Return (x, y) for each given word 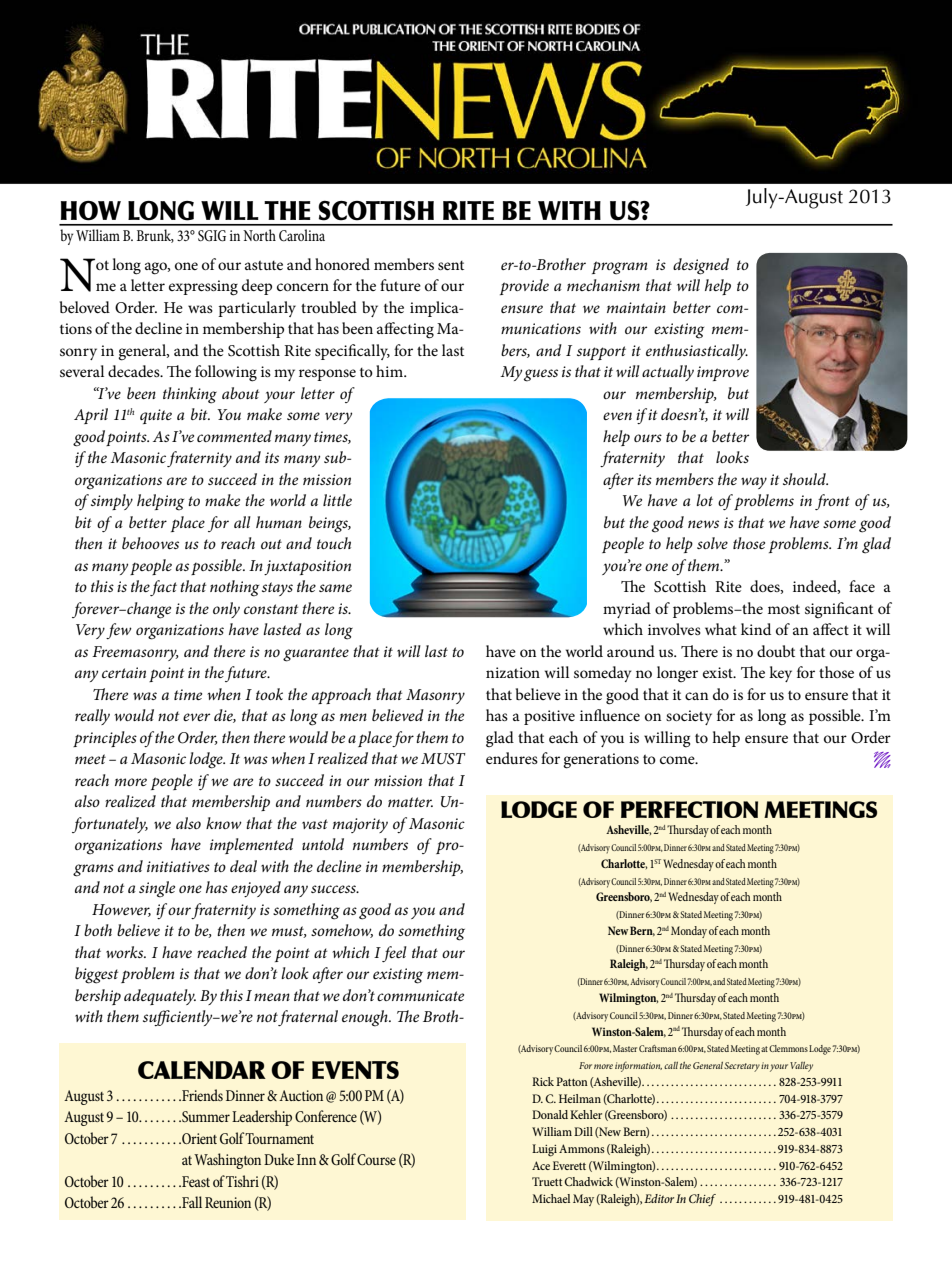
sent (451, 265)
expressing (203, 288)
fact (163, 588)
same (335, 588)
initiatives (178, 866)
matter (410, 802)
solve (712, 543)
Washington (227, 1161)
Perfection (689, 809)
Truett (547, 1181)
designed (701, 266)
